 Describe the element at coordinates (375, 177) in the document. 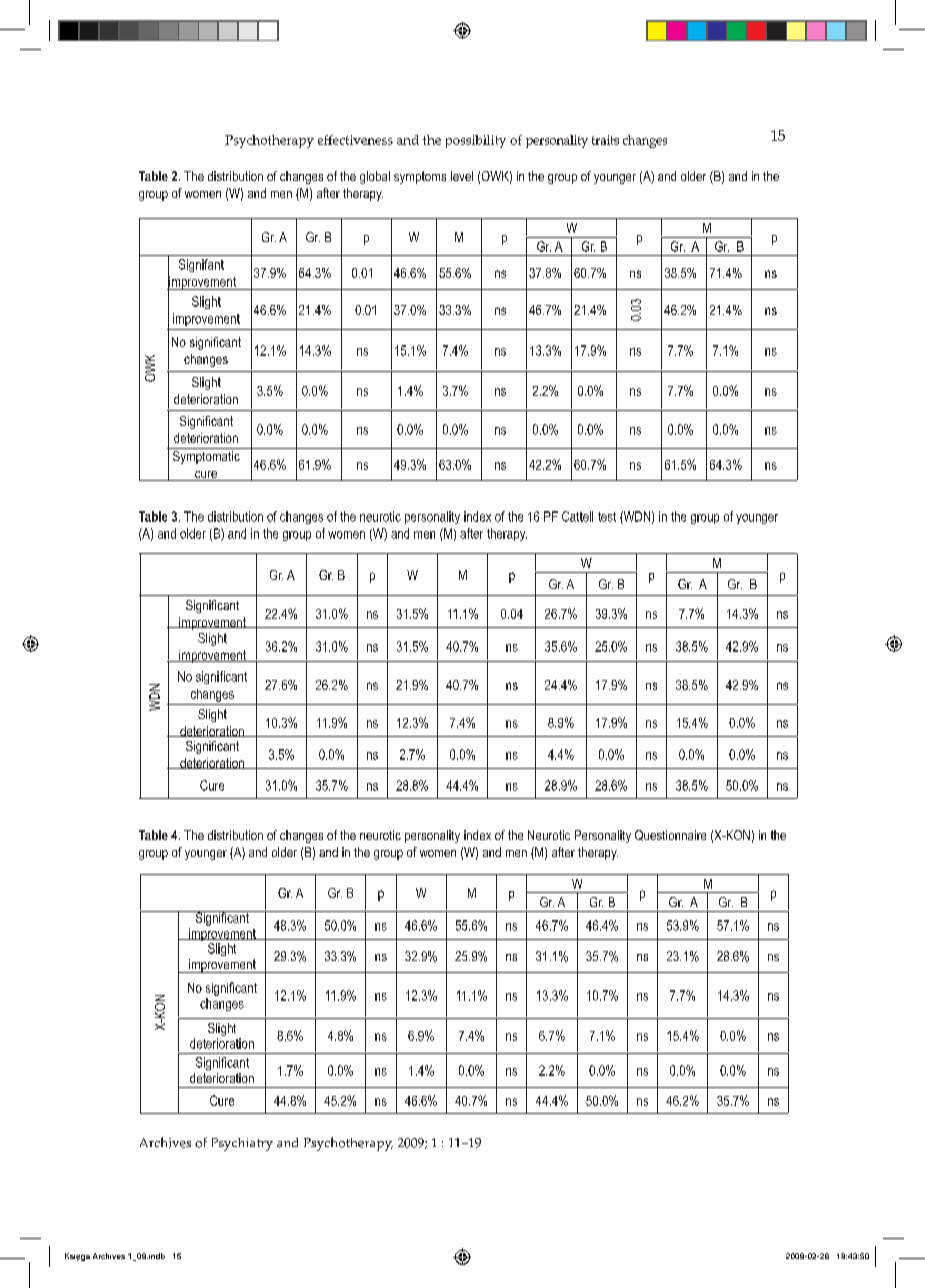

I see `global` at that location.
